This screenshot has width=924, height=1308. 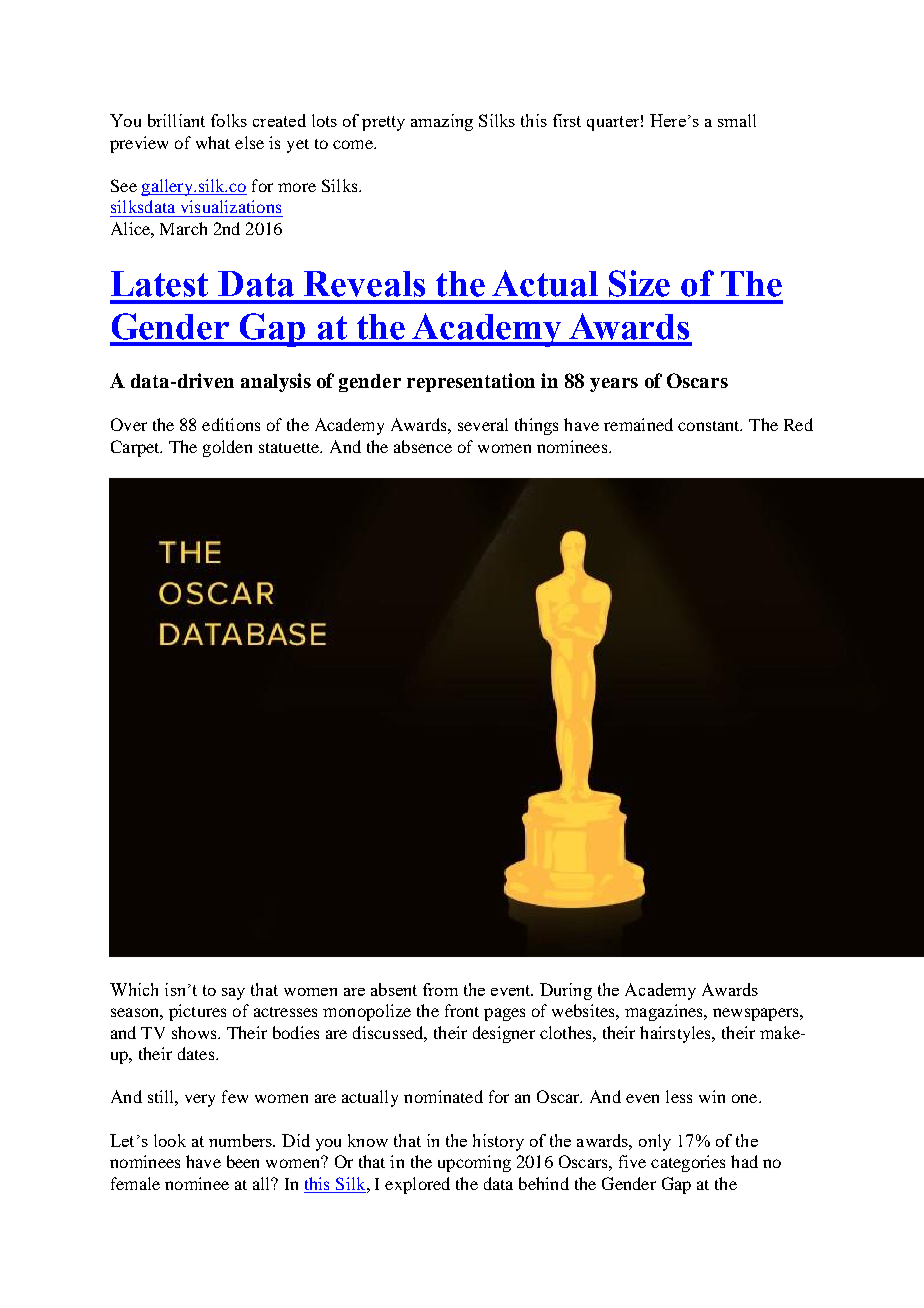 What do you see at coordinates (227, 448) in the screenshot?
I see `golden` at bounding box center [227, 448].
